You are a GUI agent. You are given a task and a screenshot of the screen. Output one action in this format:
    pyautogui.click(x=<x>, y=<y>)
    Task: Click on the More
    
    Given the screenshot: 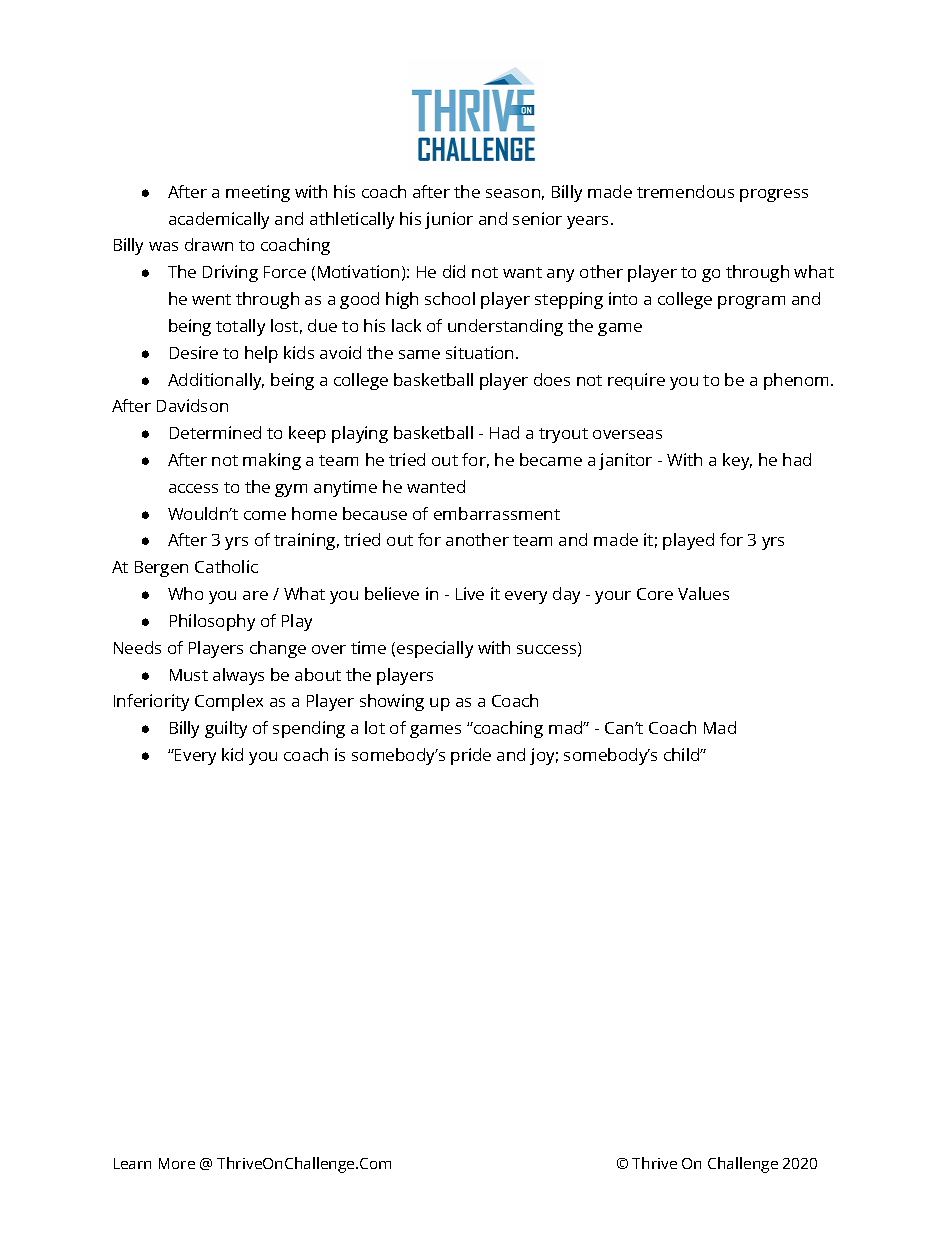 What is the action you would take?
    pyautogui.click(x=177, y=1163)
